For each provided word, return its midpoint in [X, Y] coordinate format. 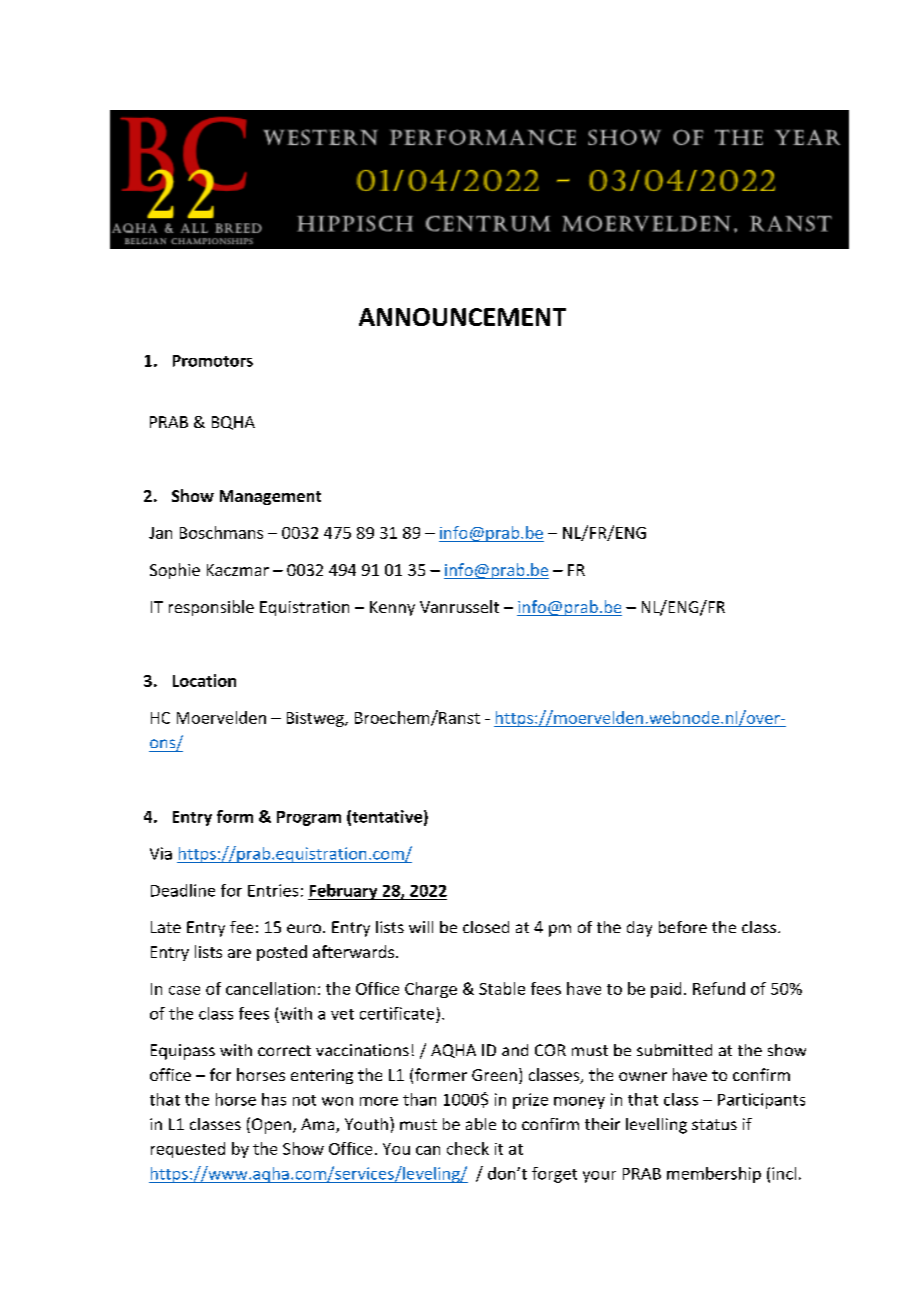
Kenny [392, 608]
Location [204, 680]
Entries [273, 890]
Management [270, 497]
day [639, 929]
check [468, 1148]
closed [486, 927]
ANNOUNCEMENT [462, 317]
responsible [211, 608]
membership [714, 1175]
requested [188, 1150]
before [683, 927]
